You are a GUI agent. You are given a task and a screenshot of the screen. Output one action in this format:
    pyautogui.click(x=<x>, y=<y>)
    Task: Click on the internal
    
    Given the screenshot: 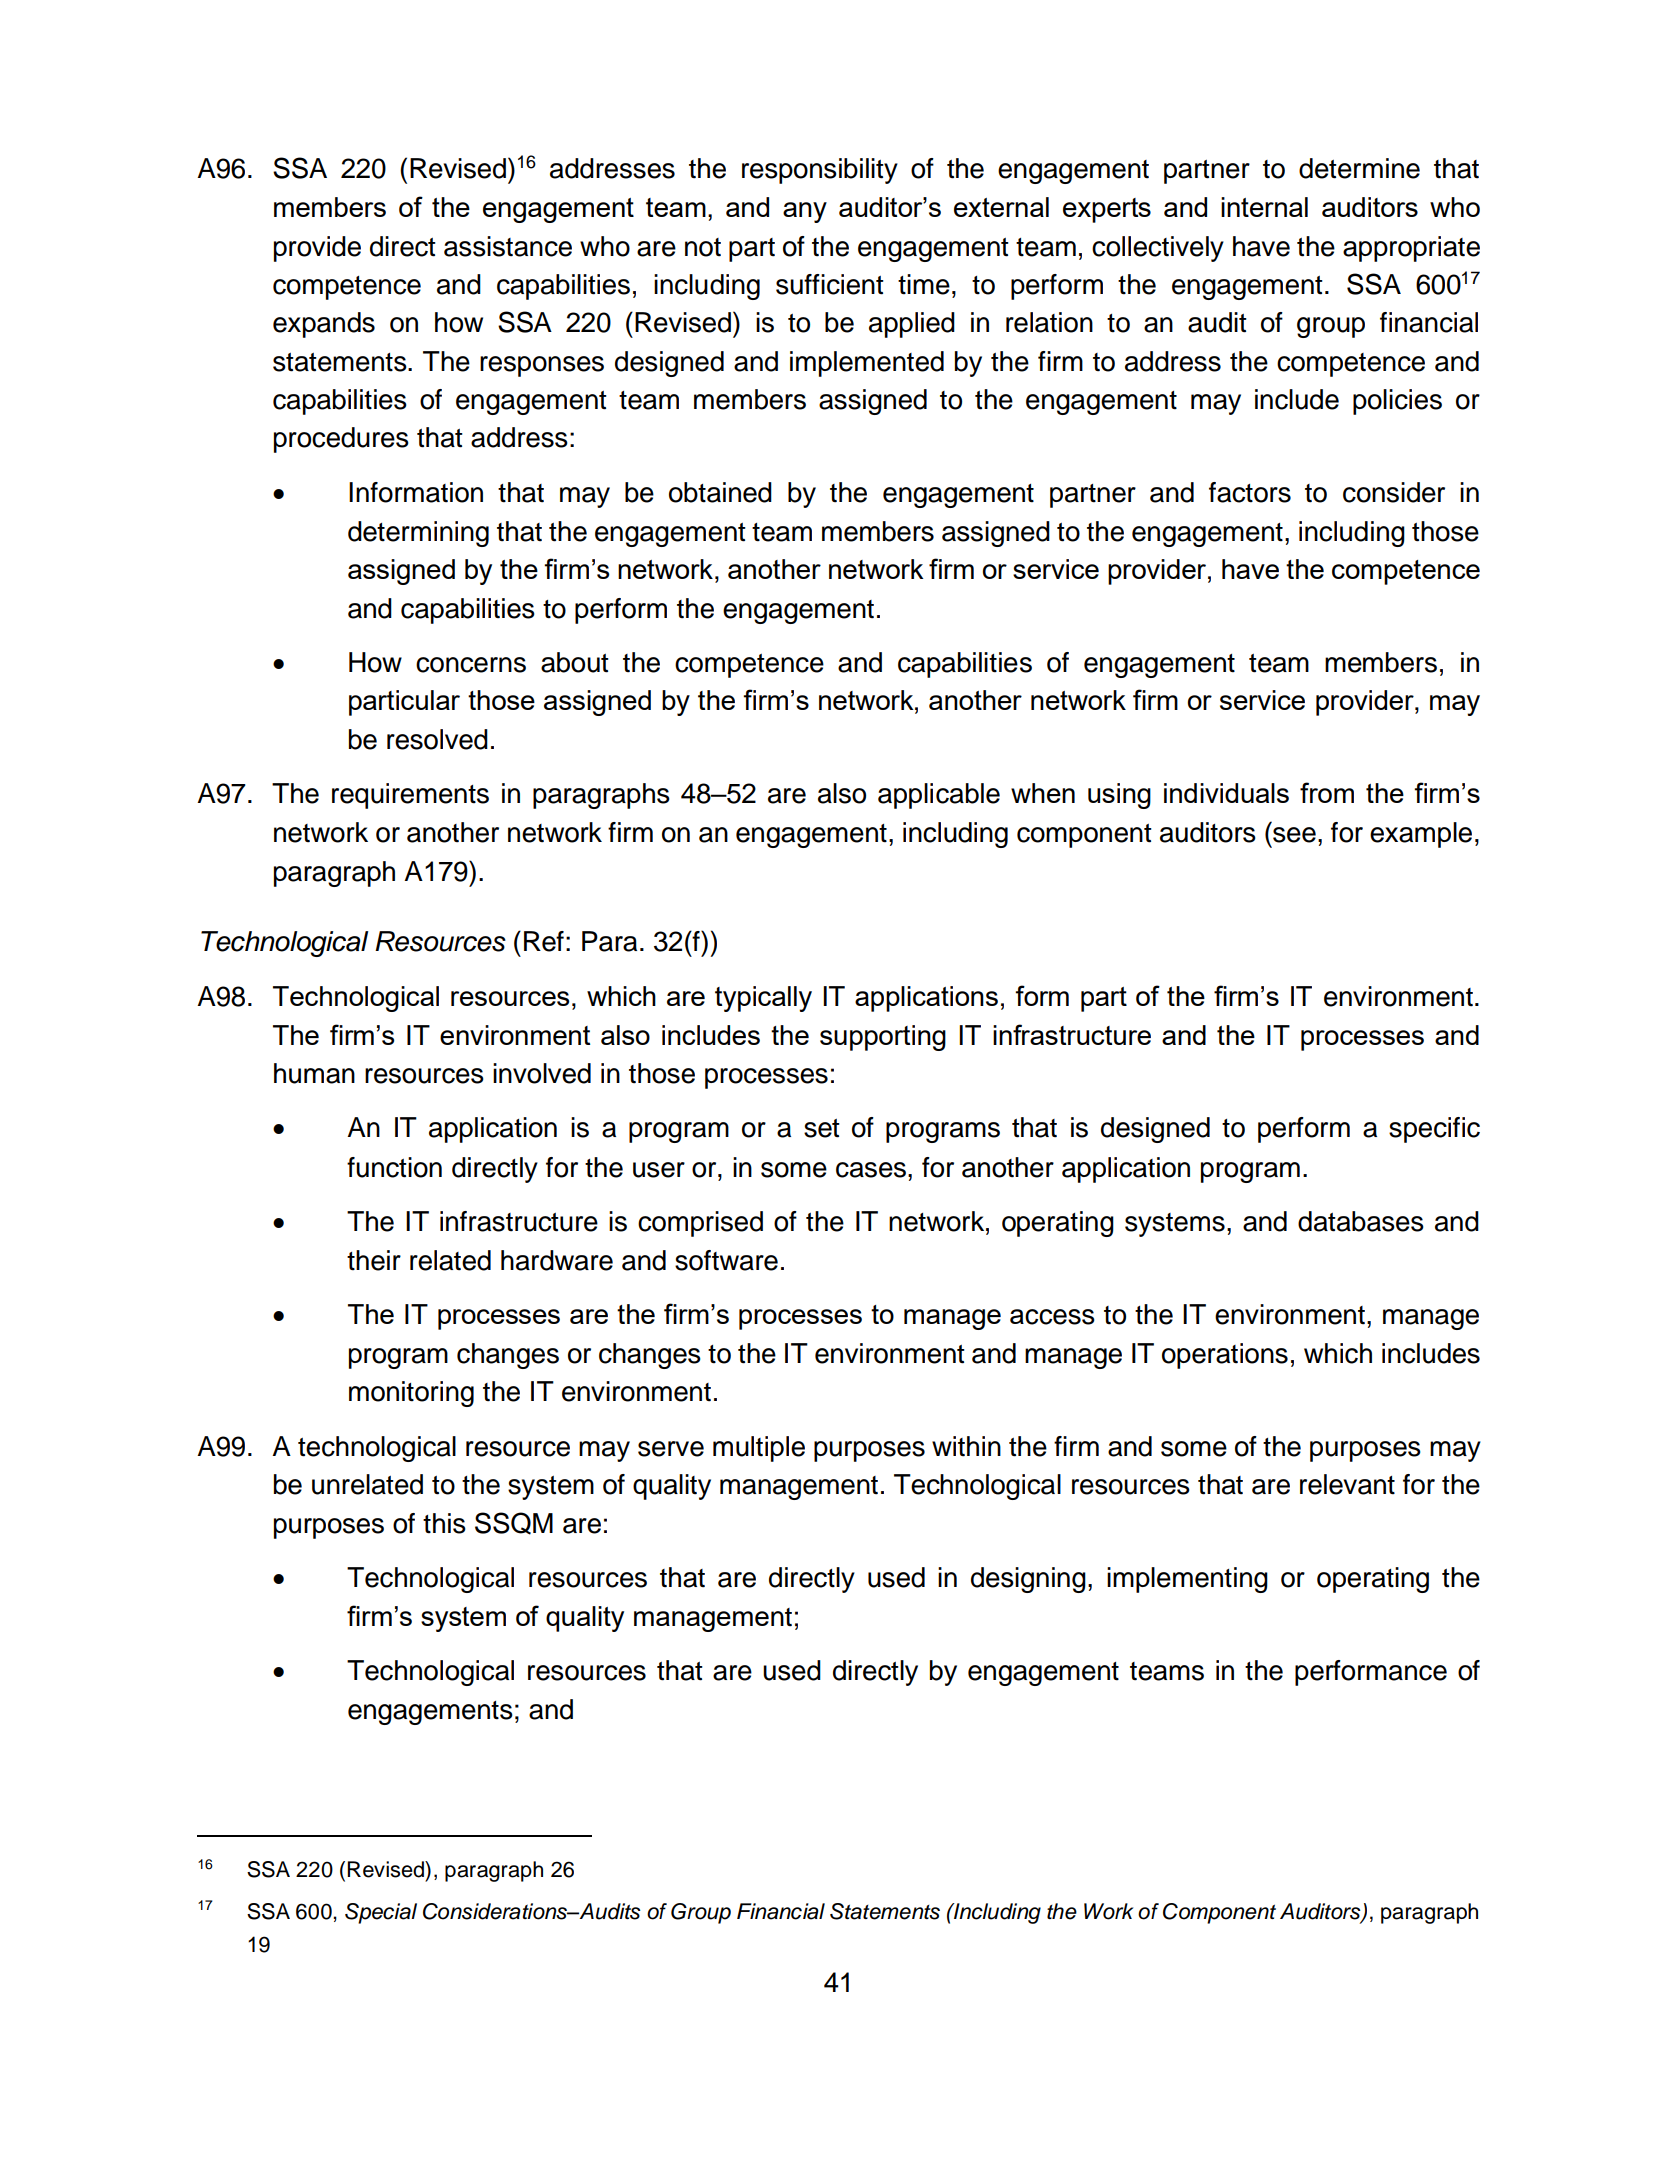 What is the action you would take?
    pyautogui.click(x=1264, y=207)
